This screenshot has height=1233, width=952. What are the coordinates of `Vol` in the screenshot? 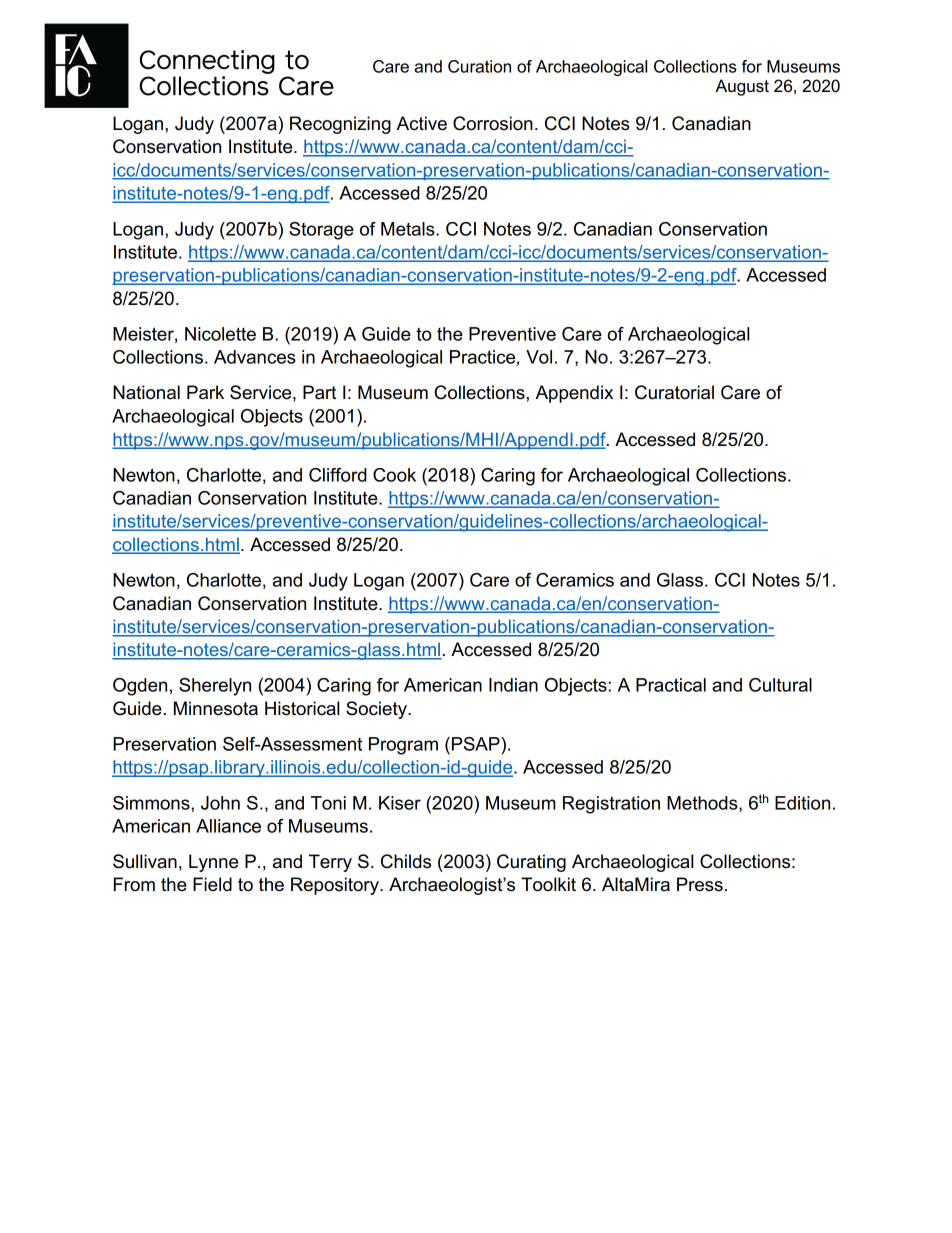 It's located at (539, 357).
